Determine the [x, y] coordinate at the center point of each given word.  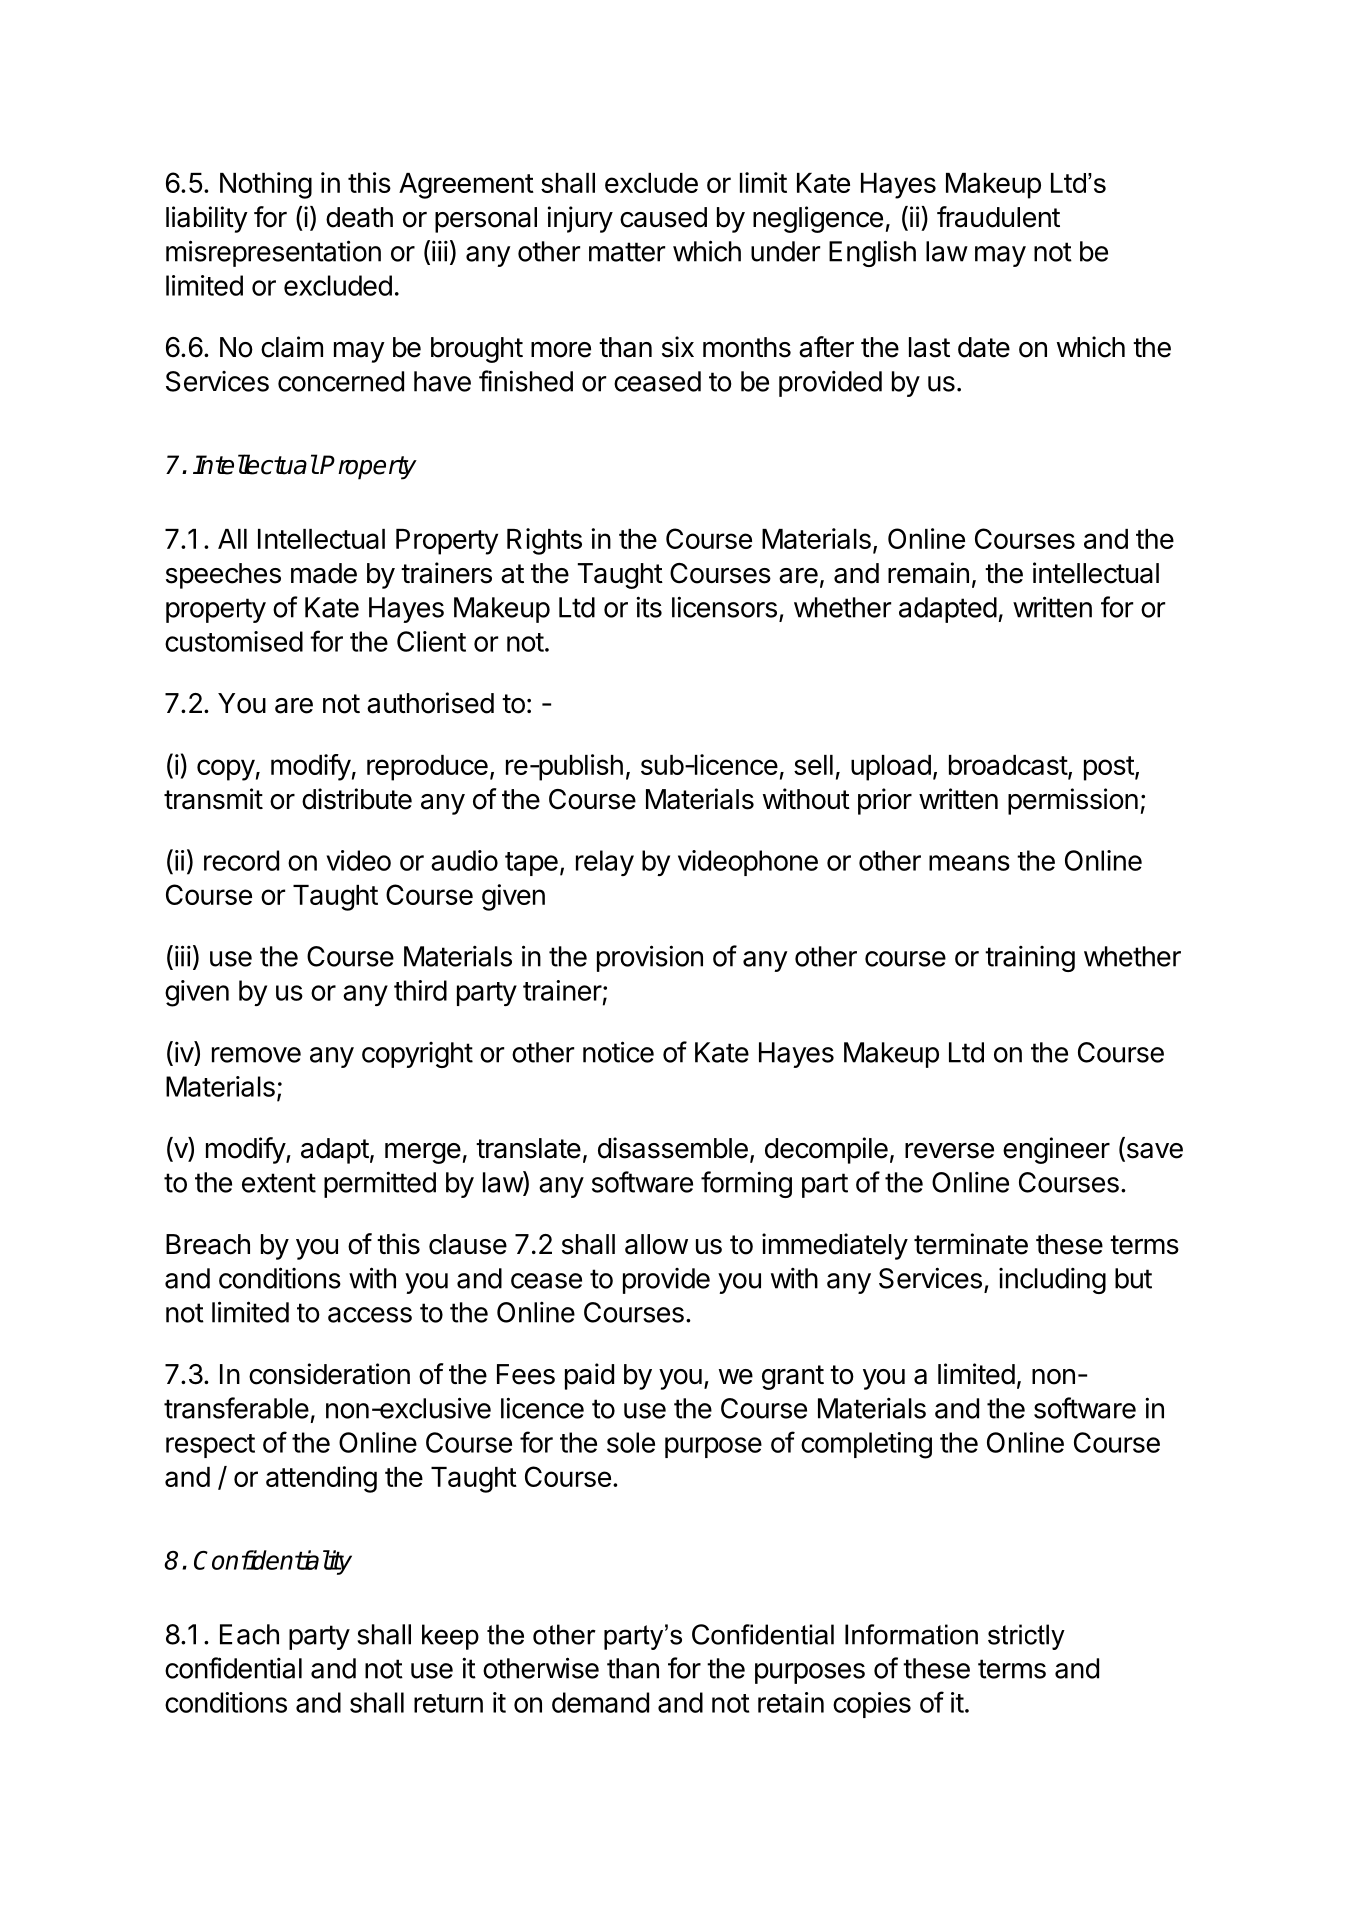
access [370, 1315]
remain [928, 573]
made [324, 573]
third [420, 990]
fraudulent [998, 217]
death [359, 217]
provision [650, 958]
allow [656, 1244]
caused [663, 217]
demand [600, 1702]
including [1052, 1281]
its [649, 607]
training [1030, 959]
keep [450, 1637]
